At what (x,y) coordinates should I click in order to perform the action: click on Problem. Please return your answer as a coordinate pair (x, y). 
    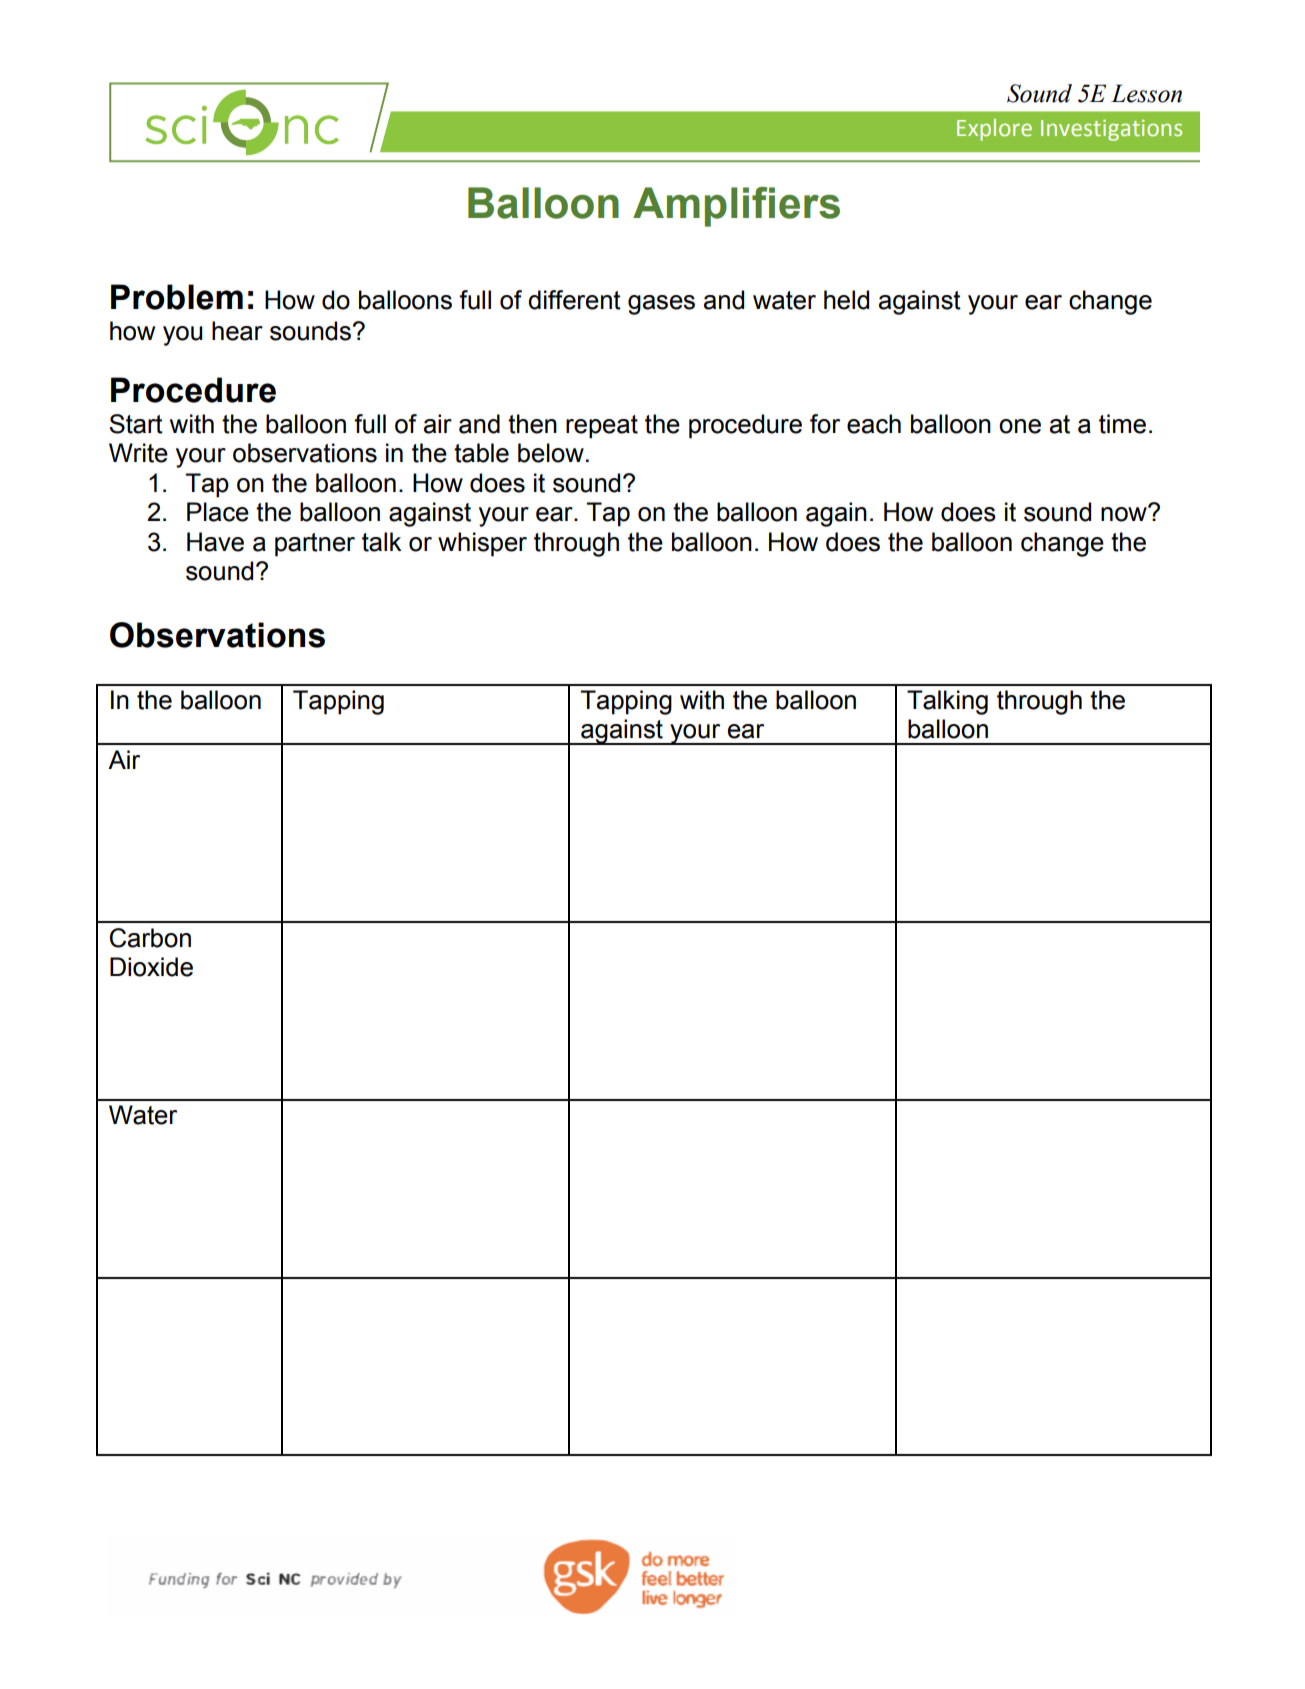
    Looking at the image, I should click on (177, 297).
